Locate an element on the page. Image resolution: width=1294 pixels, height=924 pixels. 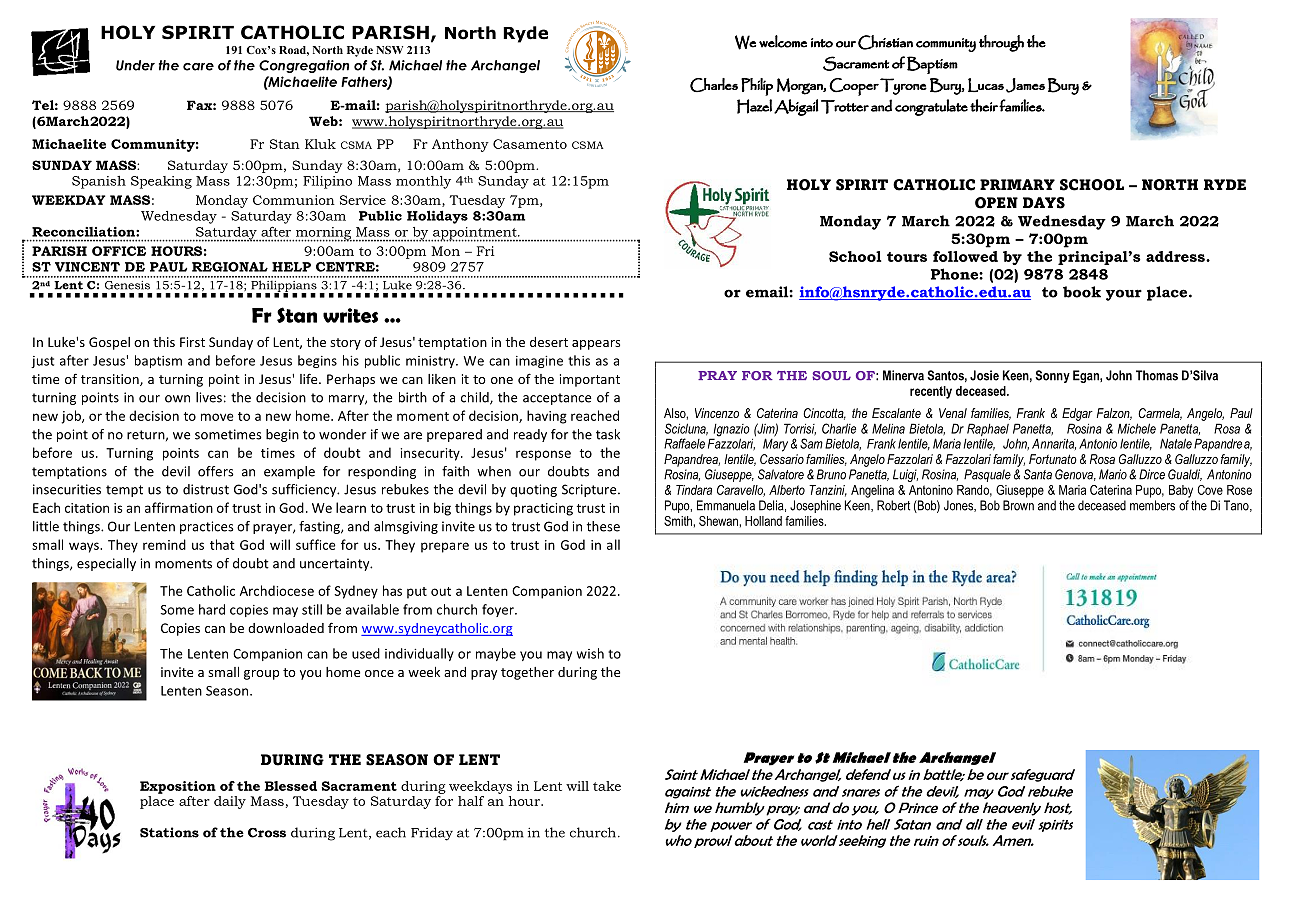
care is located at coordinates (198, 67).
